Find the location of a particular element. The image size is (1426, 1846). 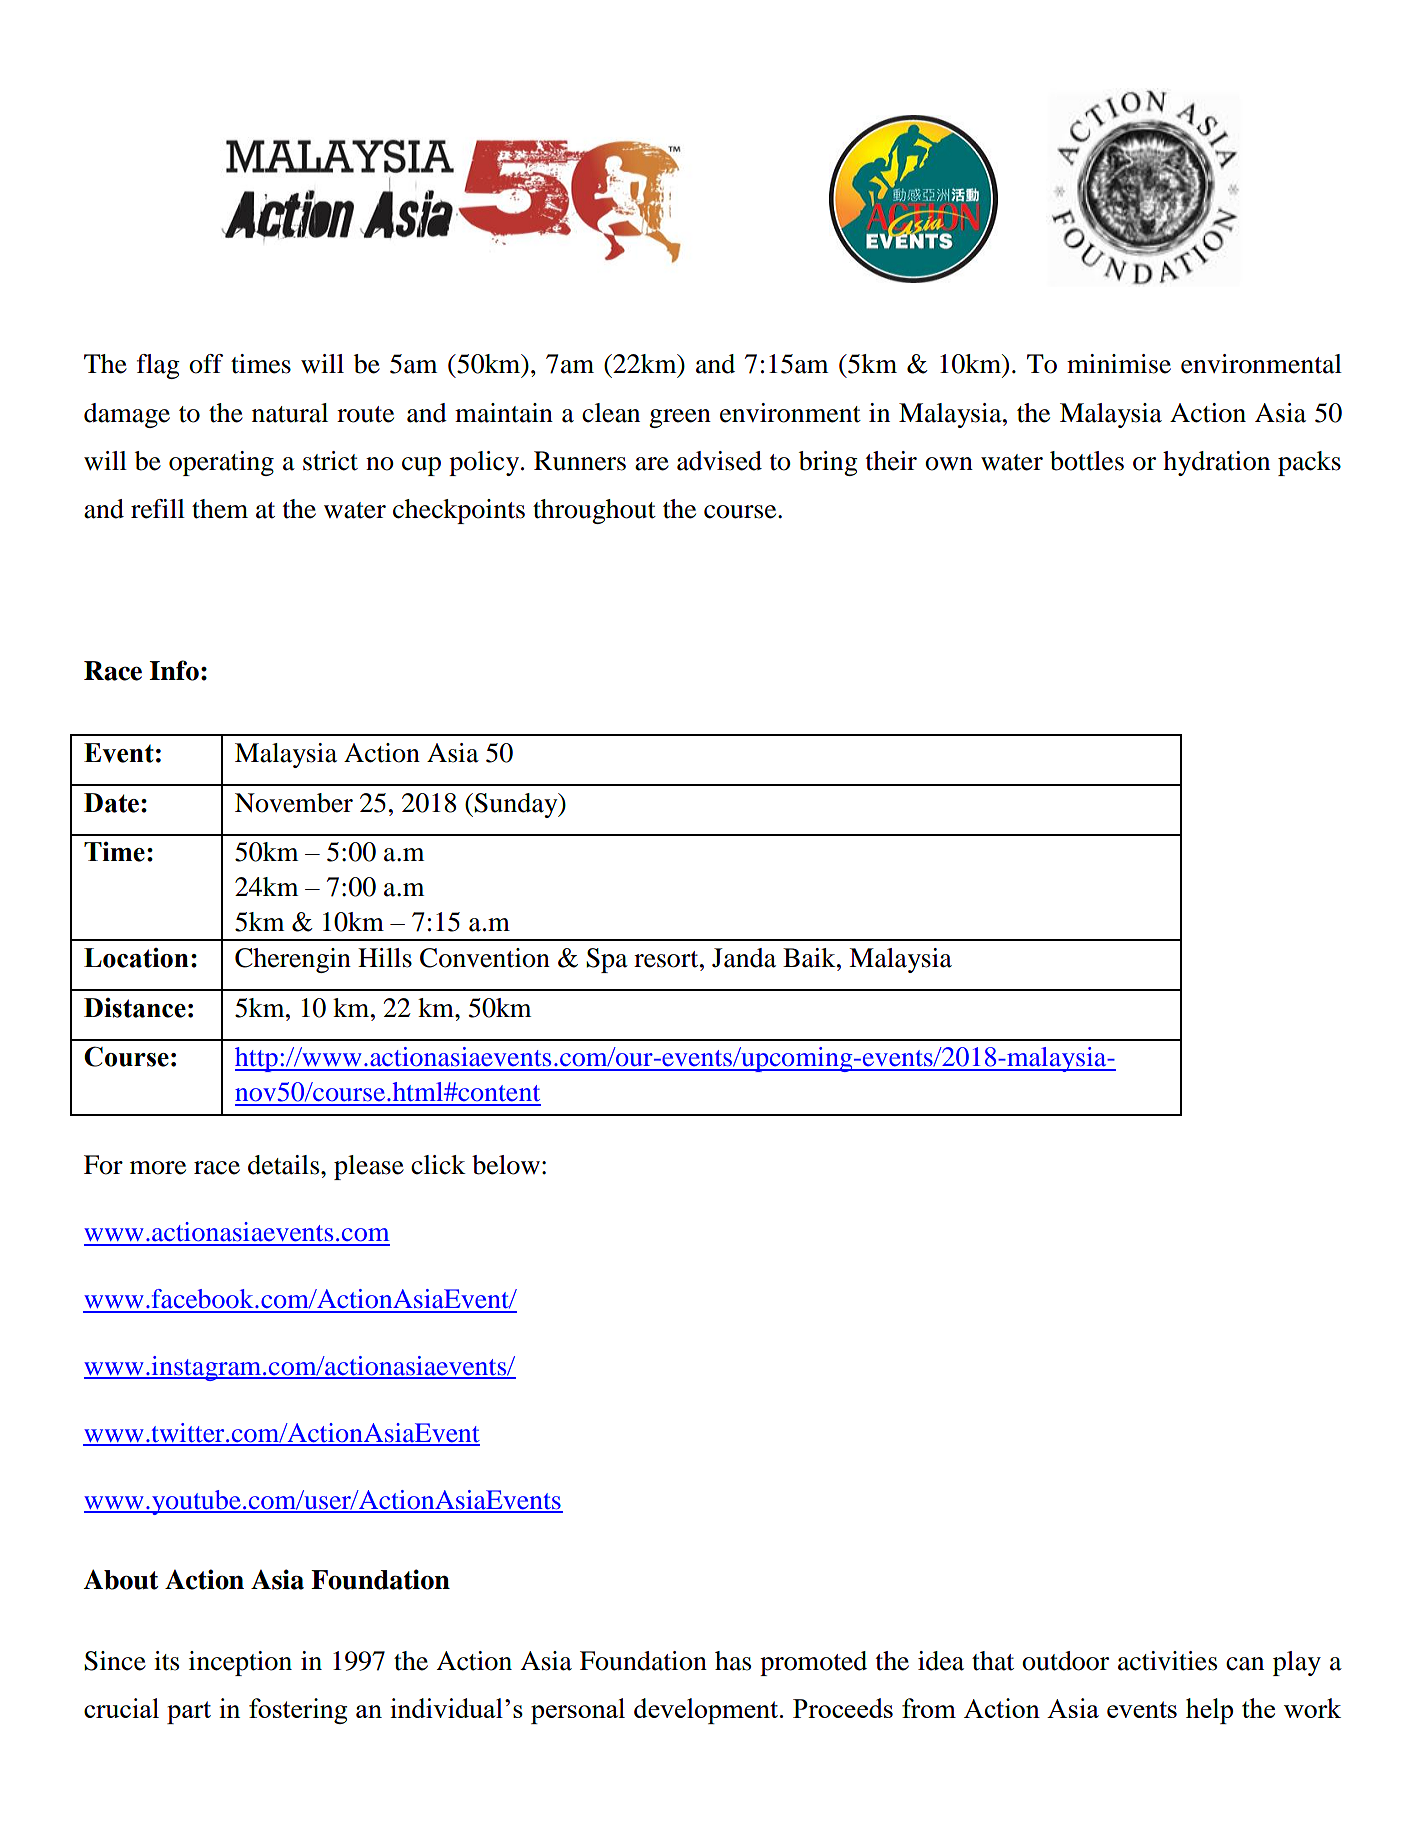

inception is located at coordinates (240, 1663).
